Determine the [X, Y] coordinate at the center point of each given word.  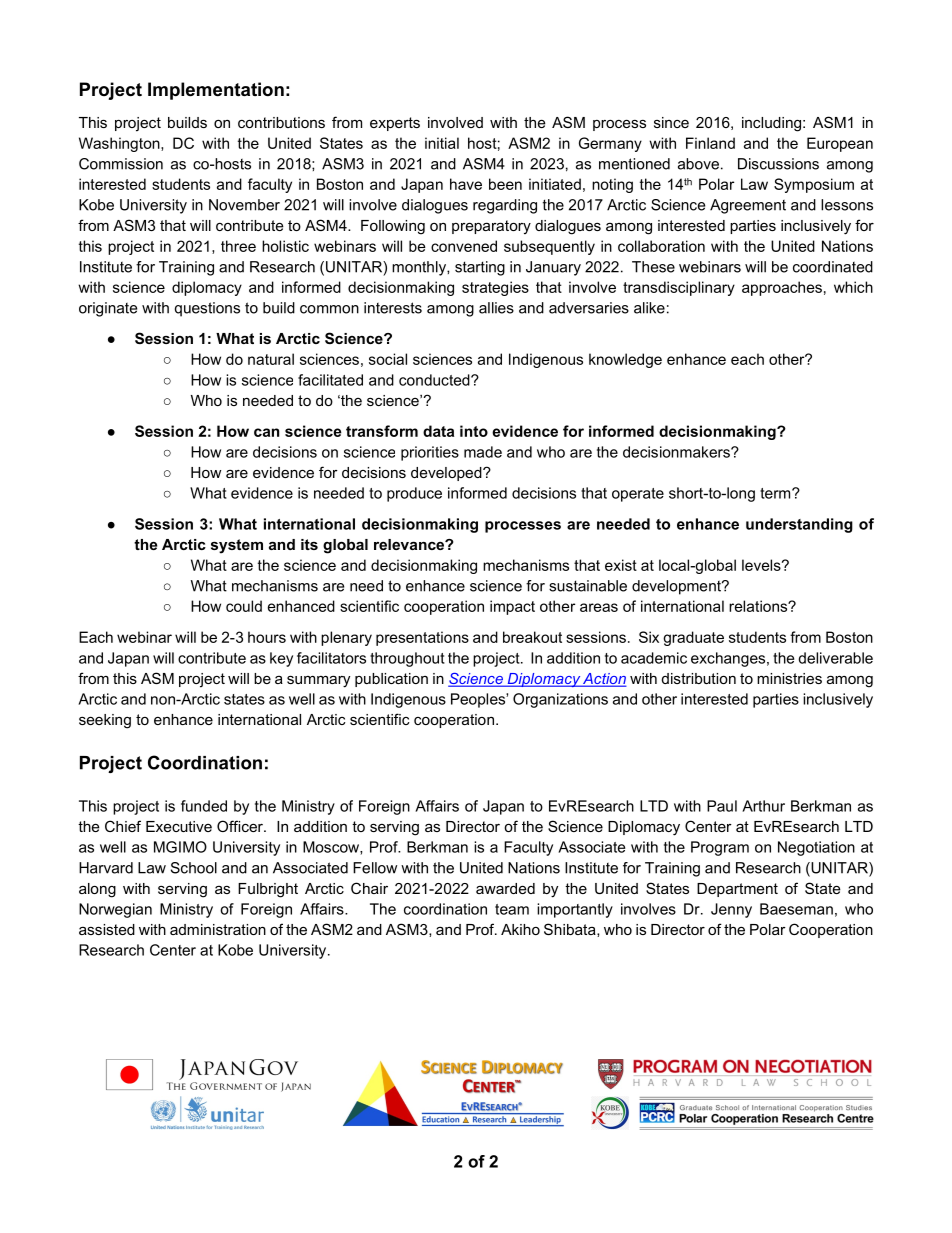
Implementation [216, 91]
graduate [693, 638]
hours [267, 637]
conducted [435, 380]
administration [218, 929]
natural [271, 359]
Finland [710, 143]
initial [442, 143]
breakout [532, 637]
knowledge [625, 360]
